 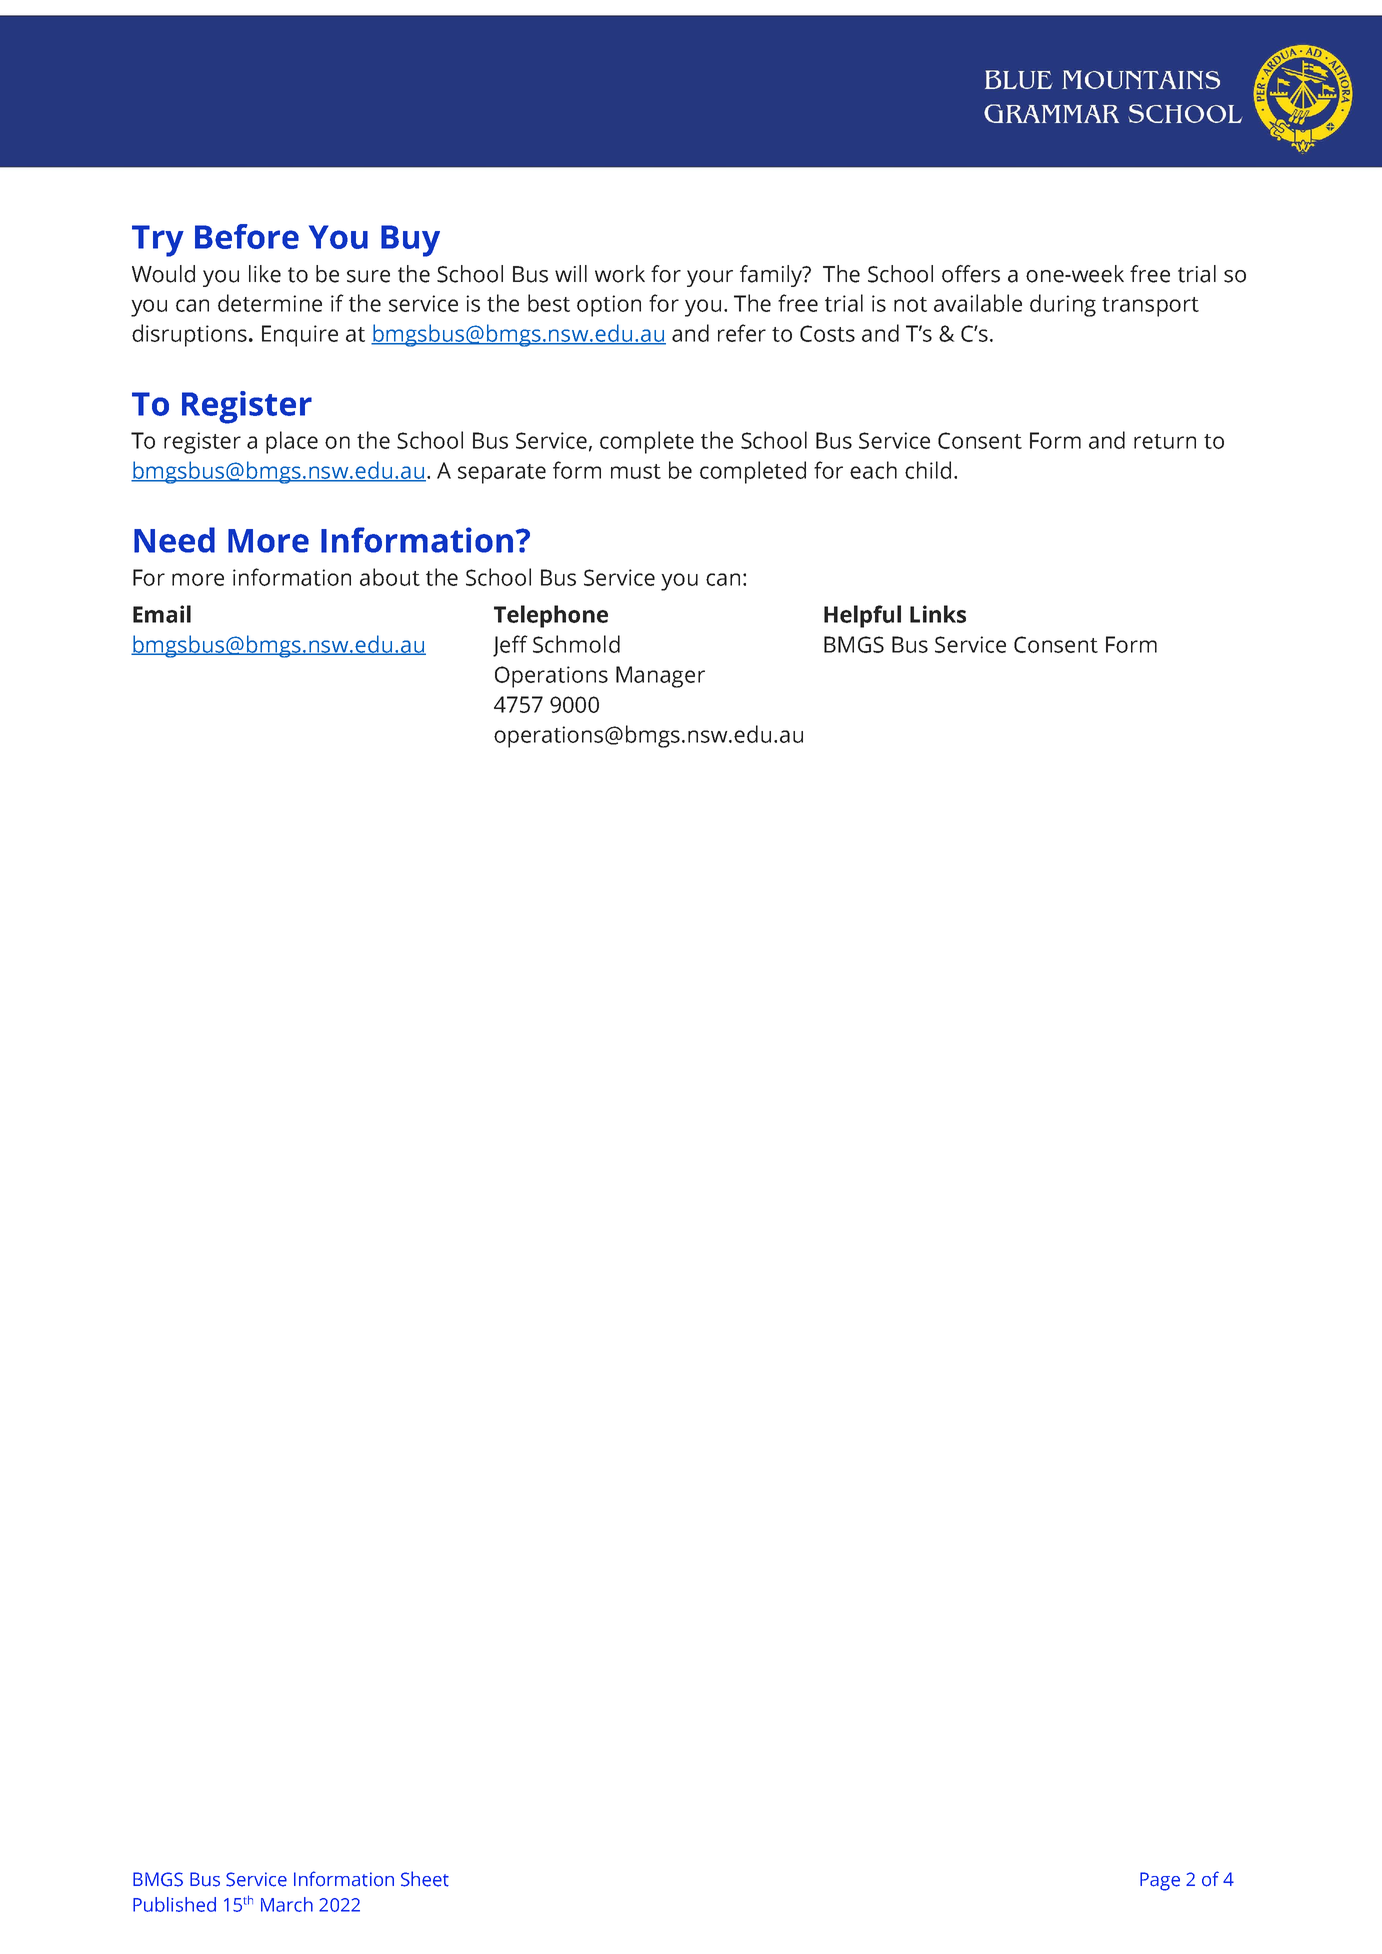 I want to click on work, so click(x=620, y=274).
